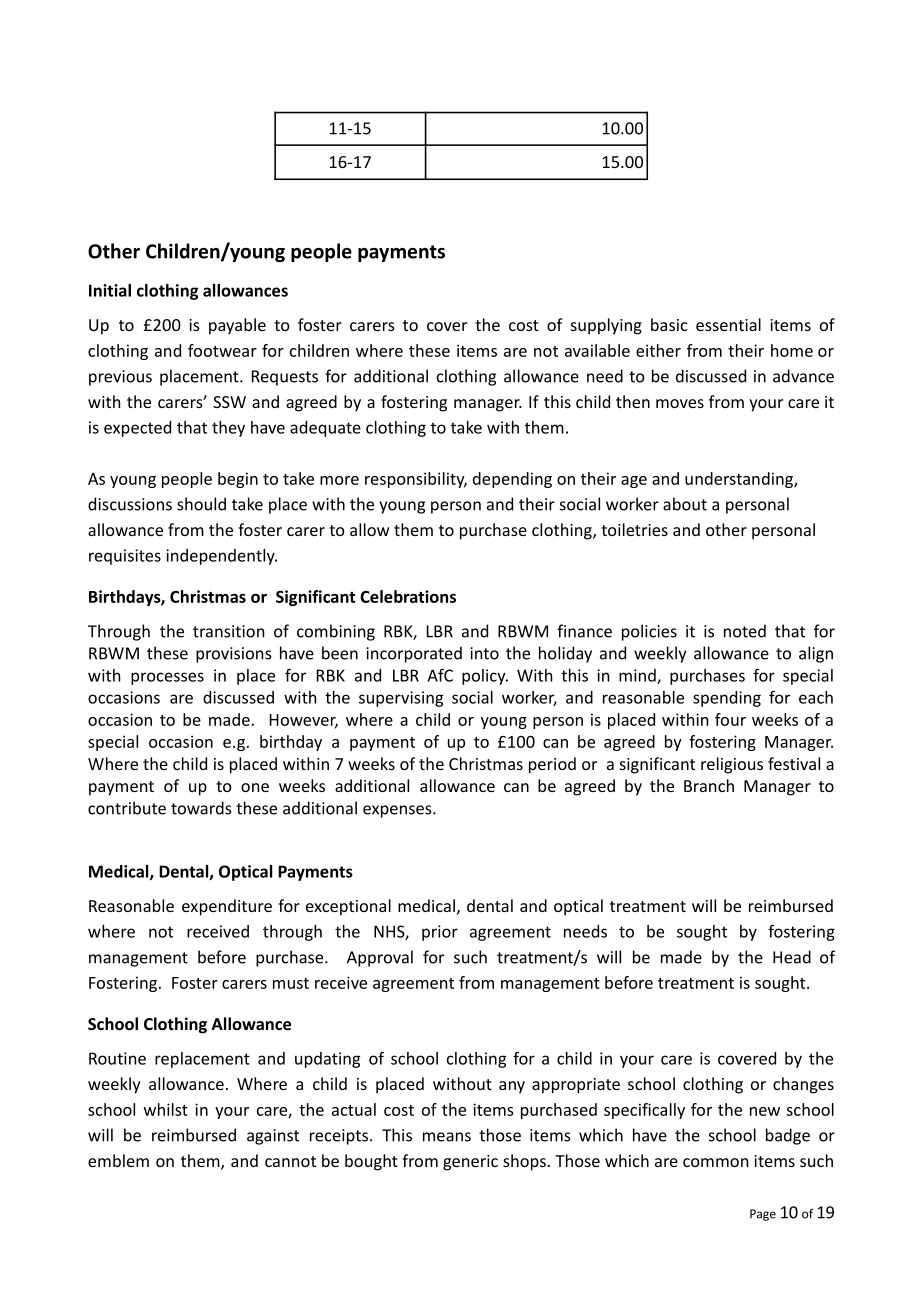 This image has height=1307, width=924. What do you see at coordinates (237, 326) in the image?
I see `payable` at bounding box center [237, 326].
